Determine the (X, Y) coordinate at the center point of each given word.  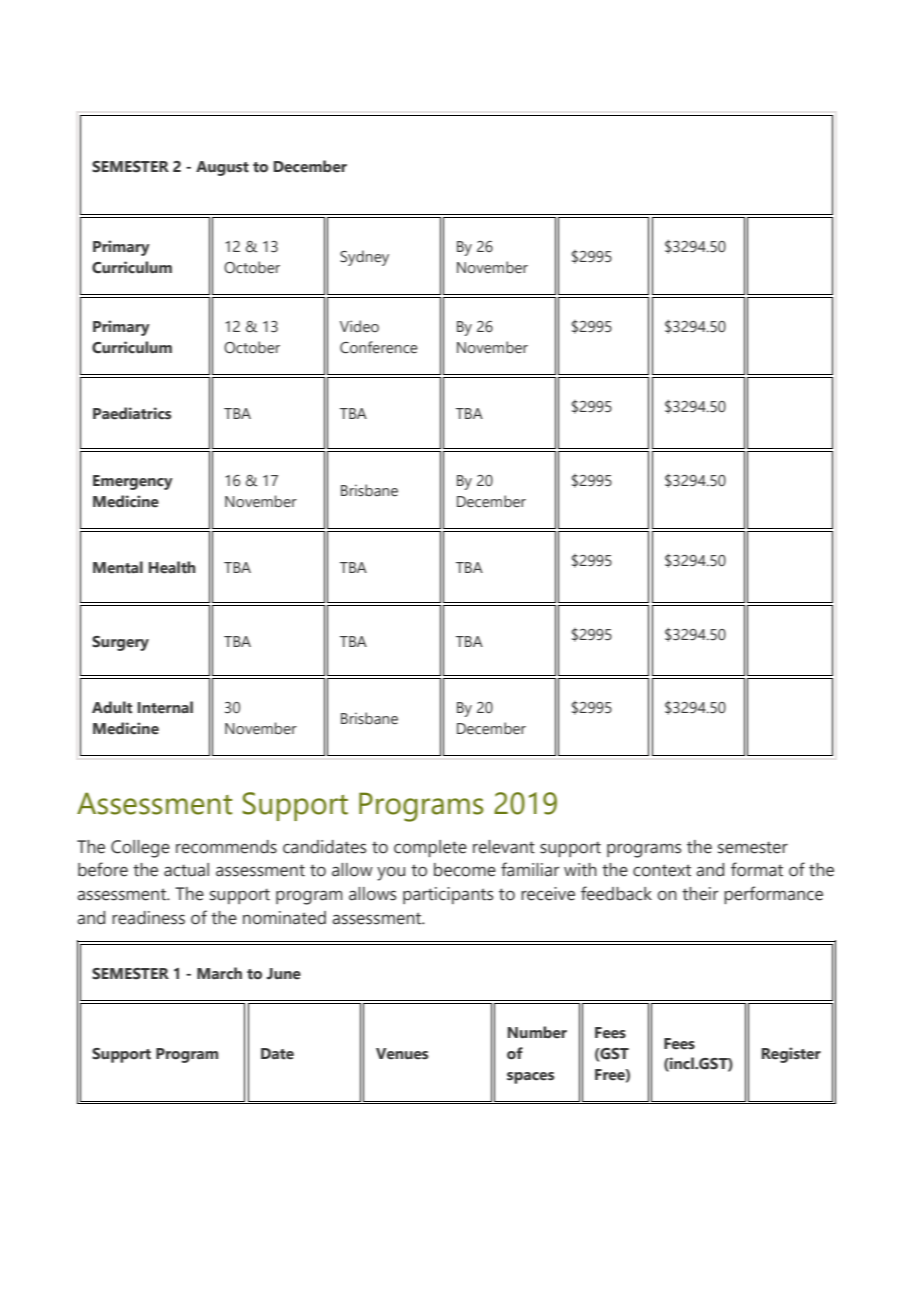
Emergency (133, 482)
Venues (402, 1054)
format (757, 869)
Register (791, 1055)
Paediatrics (132, 413)
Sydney (364, 258)
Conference (379, 347)
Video (359, 326)
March (219, 973)
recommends (226, 847)
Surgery (120, 643)
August (222, 168)
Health (172, 567)
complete (430, 848)
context (662, 870)
